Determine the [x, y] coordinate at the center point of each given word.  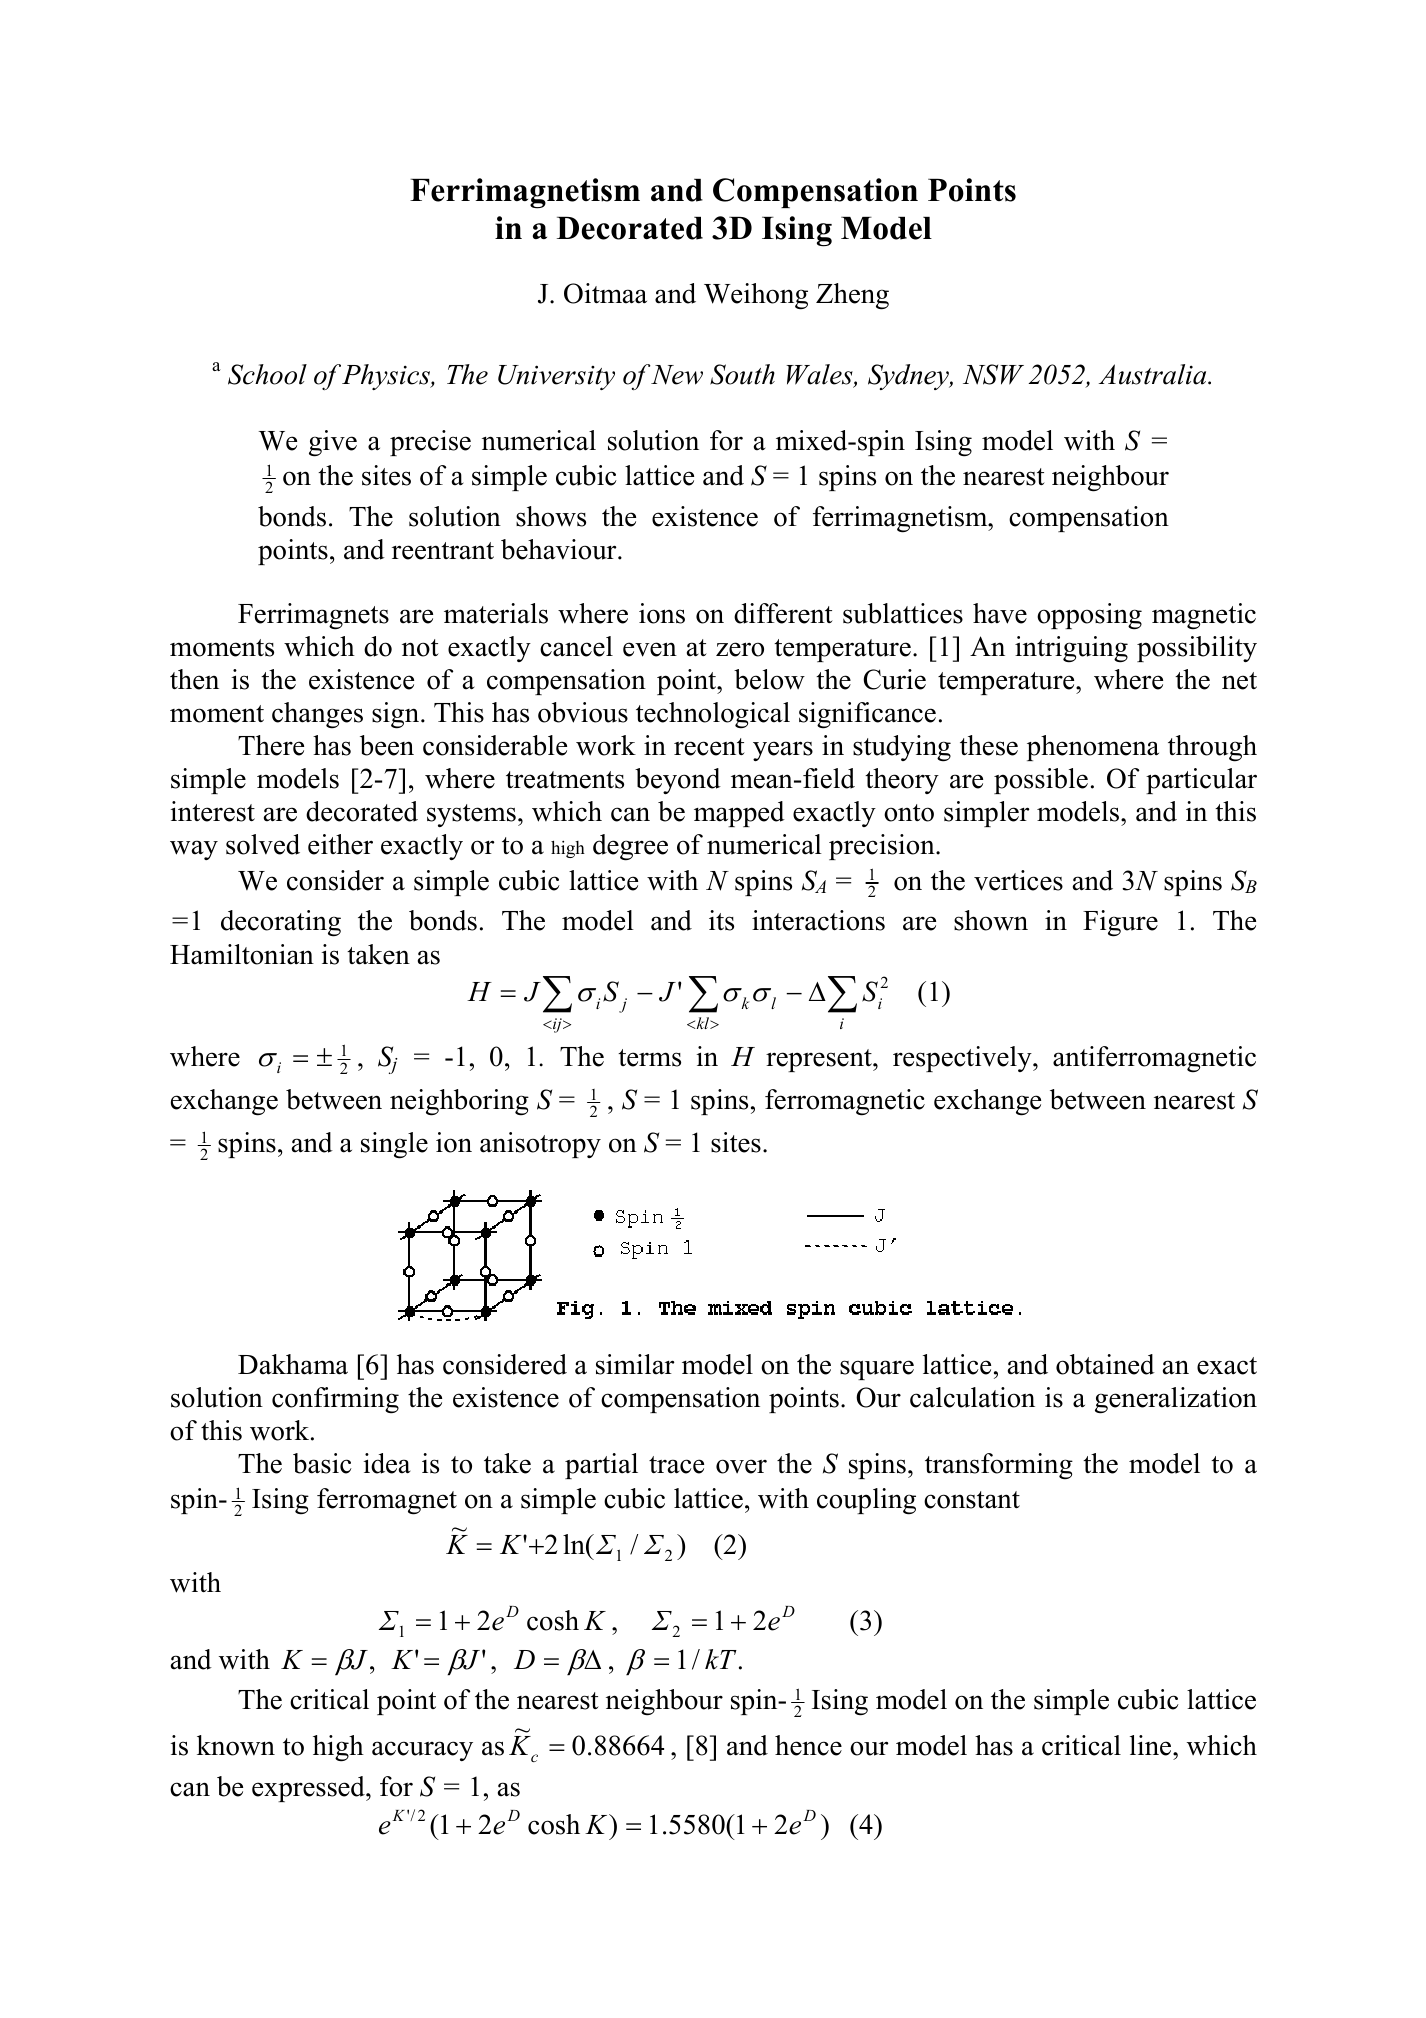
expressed [309, 1789]
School [267, 374]
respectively [963, 1059]
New [676, 375]
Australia [1154, 374]
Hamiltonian [242, 954]
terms [649, 1058]
